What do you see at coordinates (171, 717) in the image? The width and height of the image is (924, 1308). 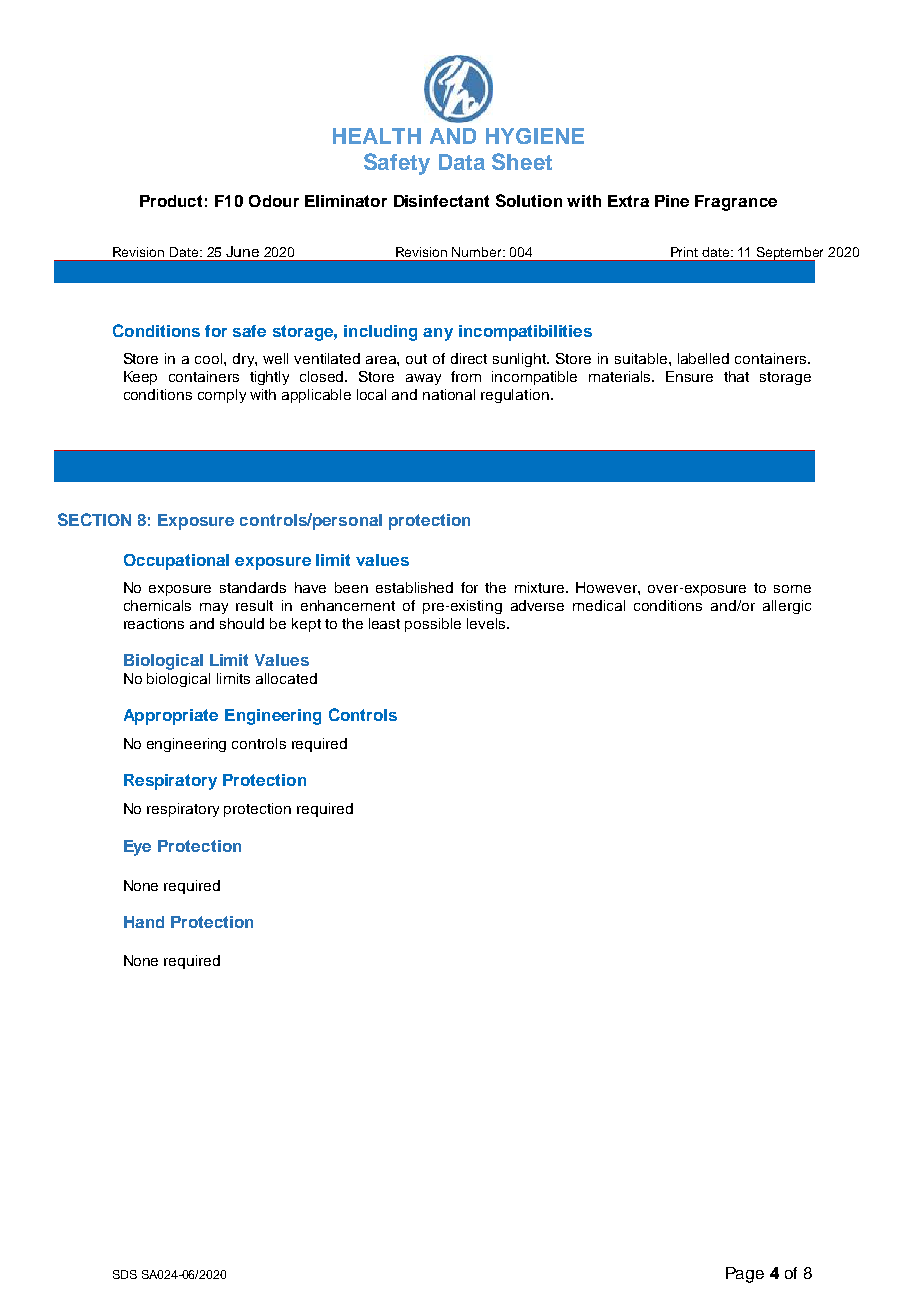 I see `Appropriate` at bounding box center [171, 717].
